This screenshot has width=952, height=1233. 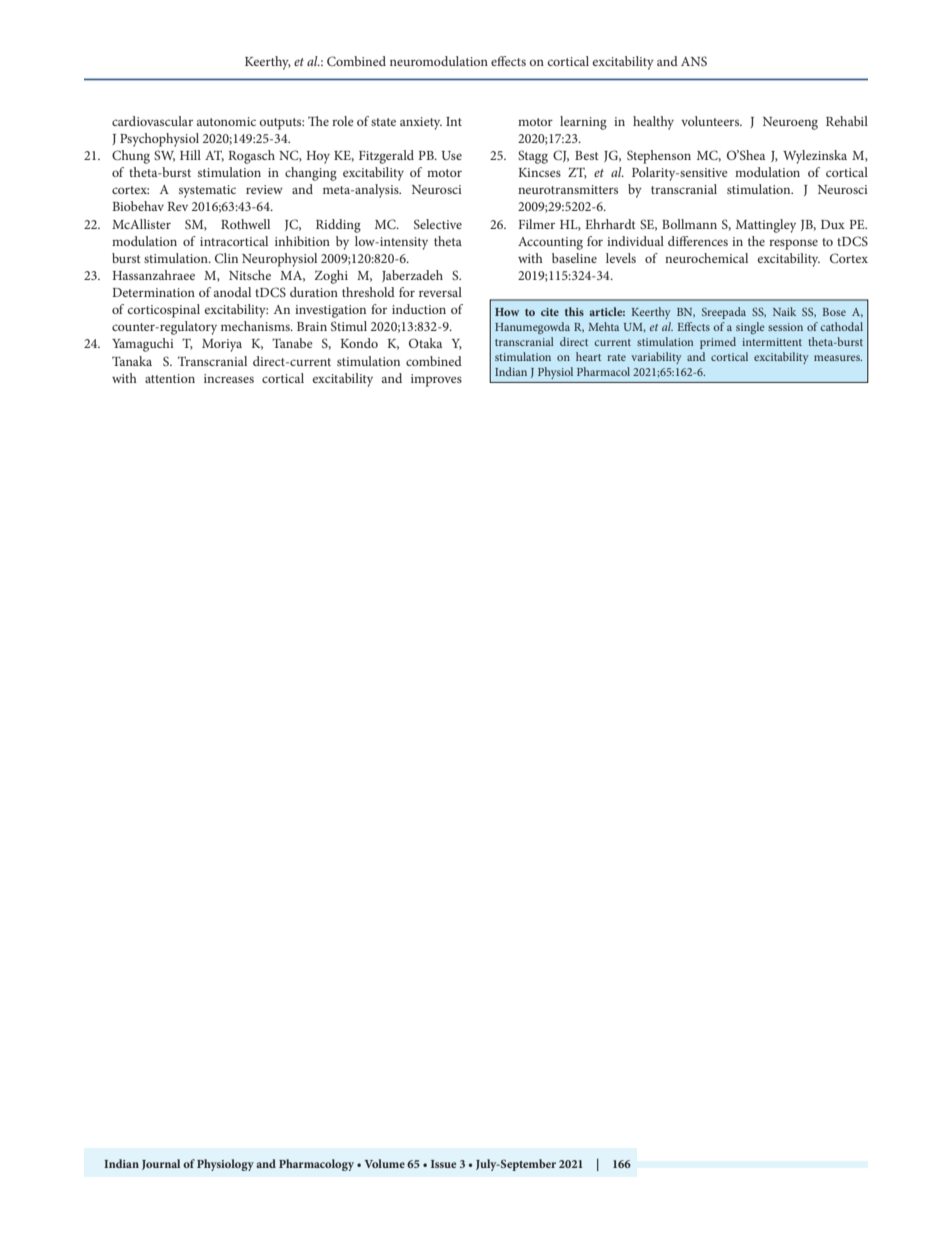 I want to click on neurochemical, so click(x=706, y=258).
